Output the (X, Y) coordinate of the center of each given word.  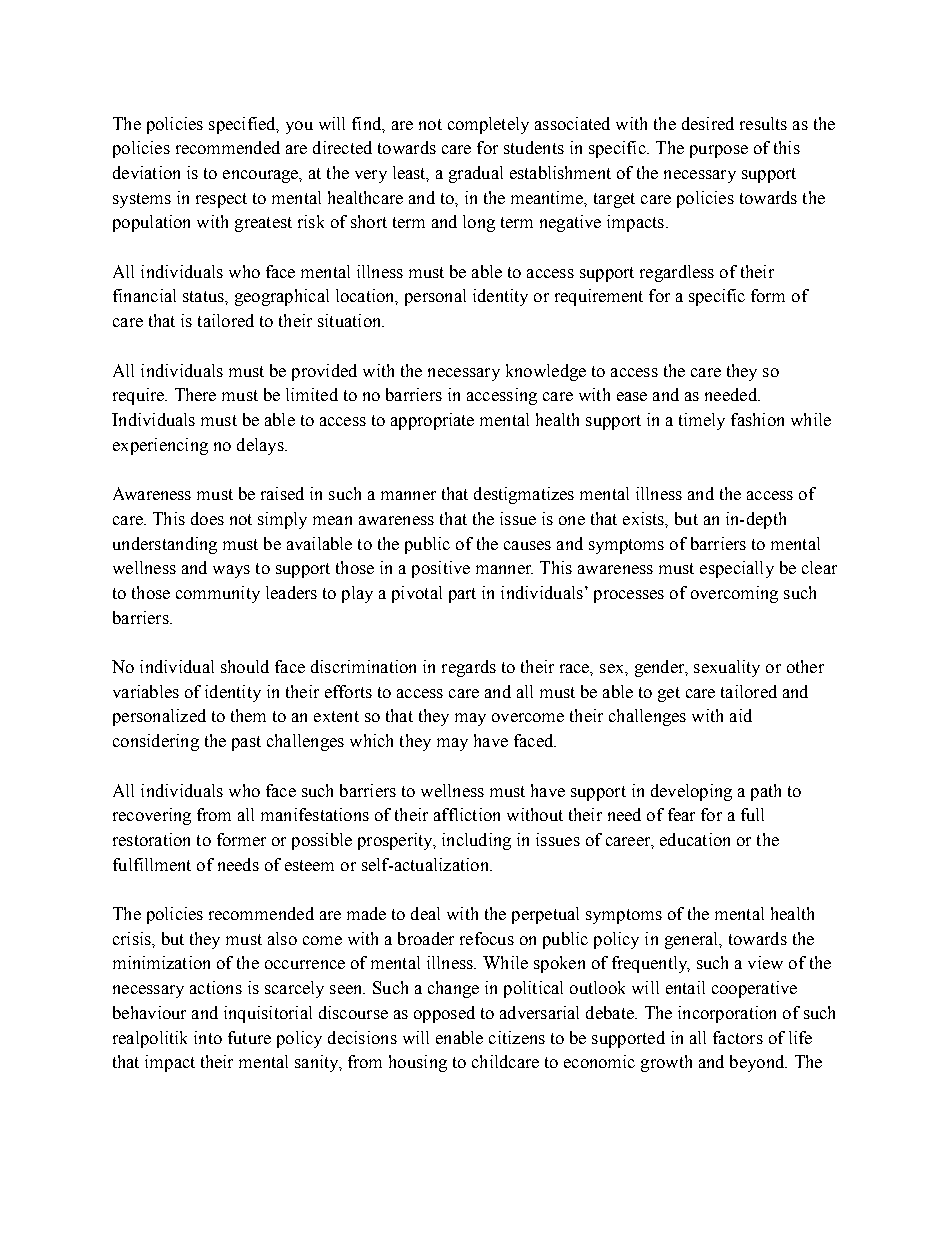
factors (738, 1037)
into (208, 1037)
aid (741, 715)
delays (261, 446)
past (246, 743)
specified (243, 125)
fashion (757, 419)
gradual (476, 174)
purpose (719, 151)
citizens (517, 1037)
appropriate (432, 421)
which (371, 740)
